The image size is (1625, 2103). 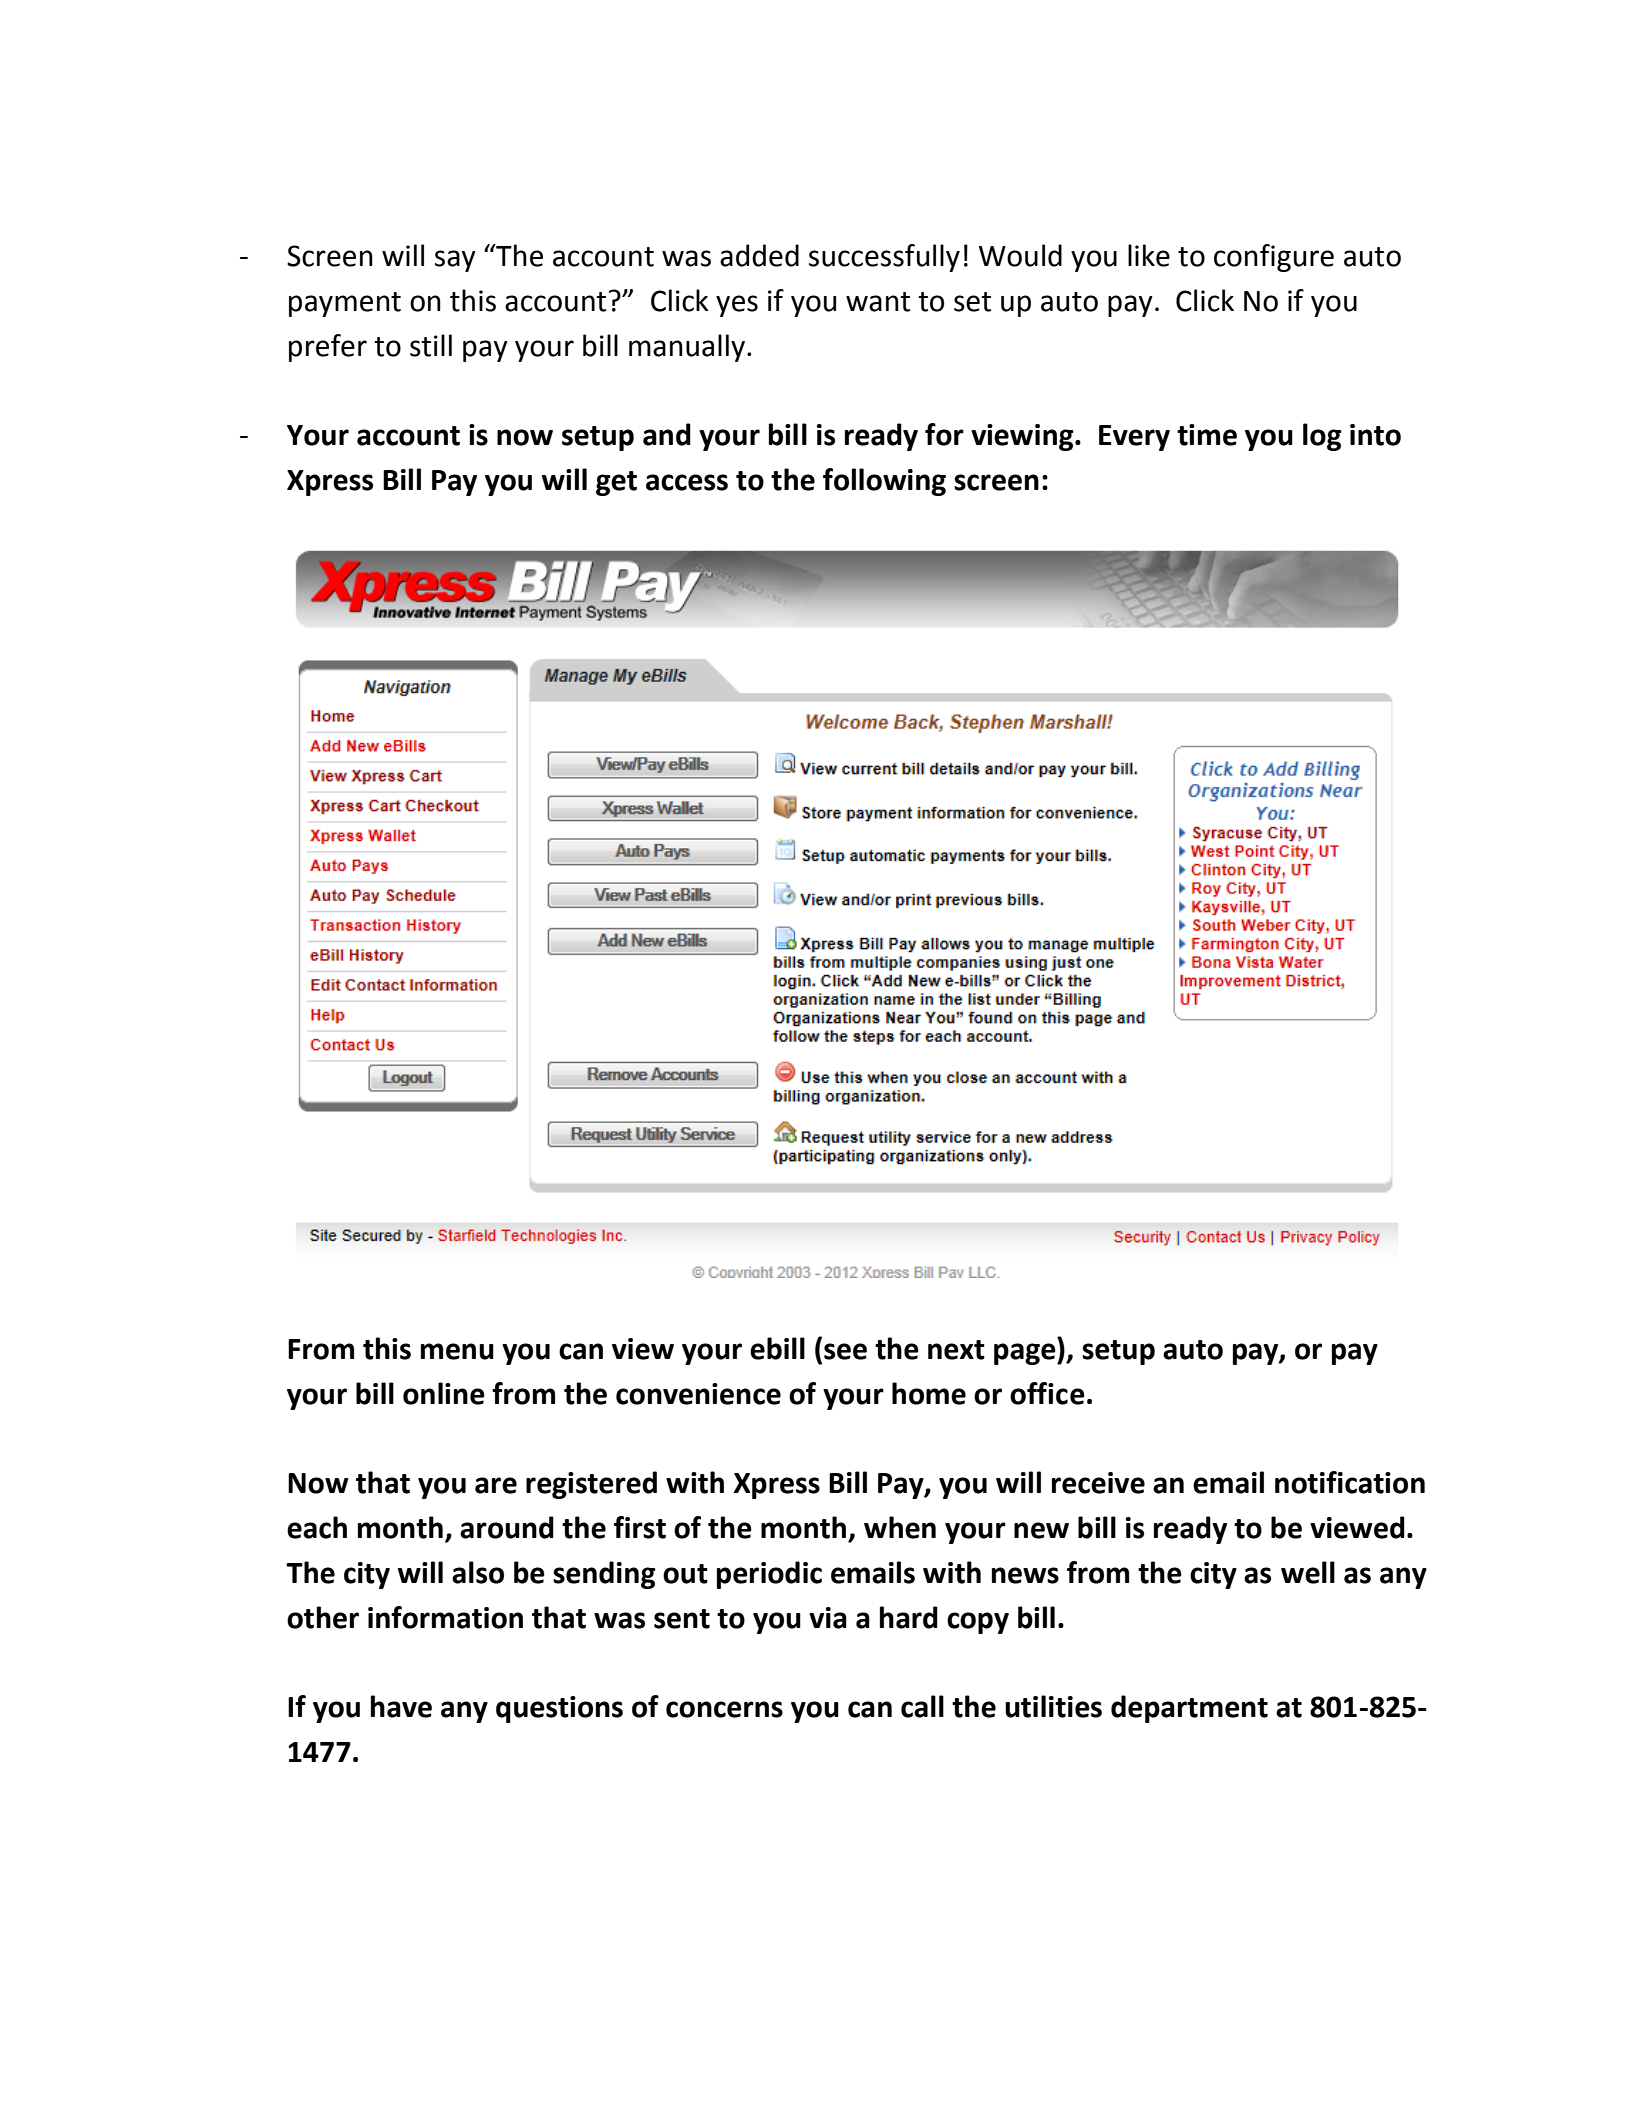 I want to click on want, so click(x=878, y=302).
